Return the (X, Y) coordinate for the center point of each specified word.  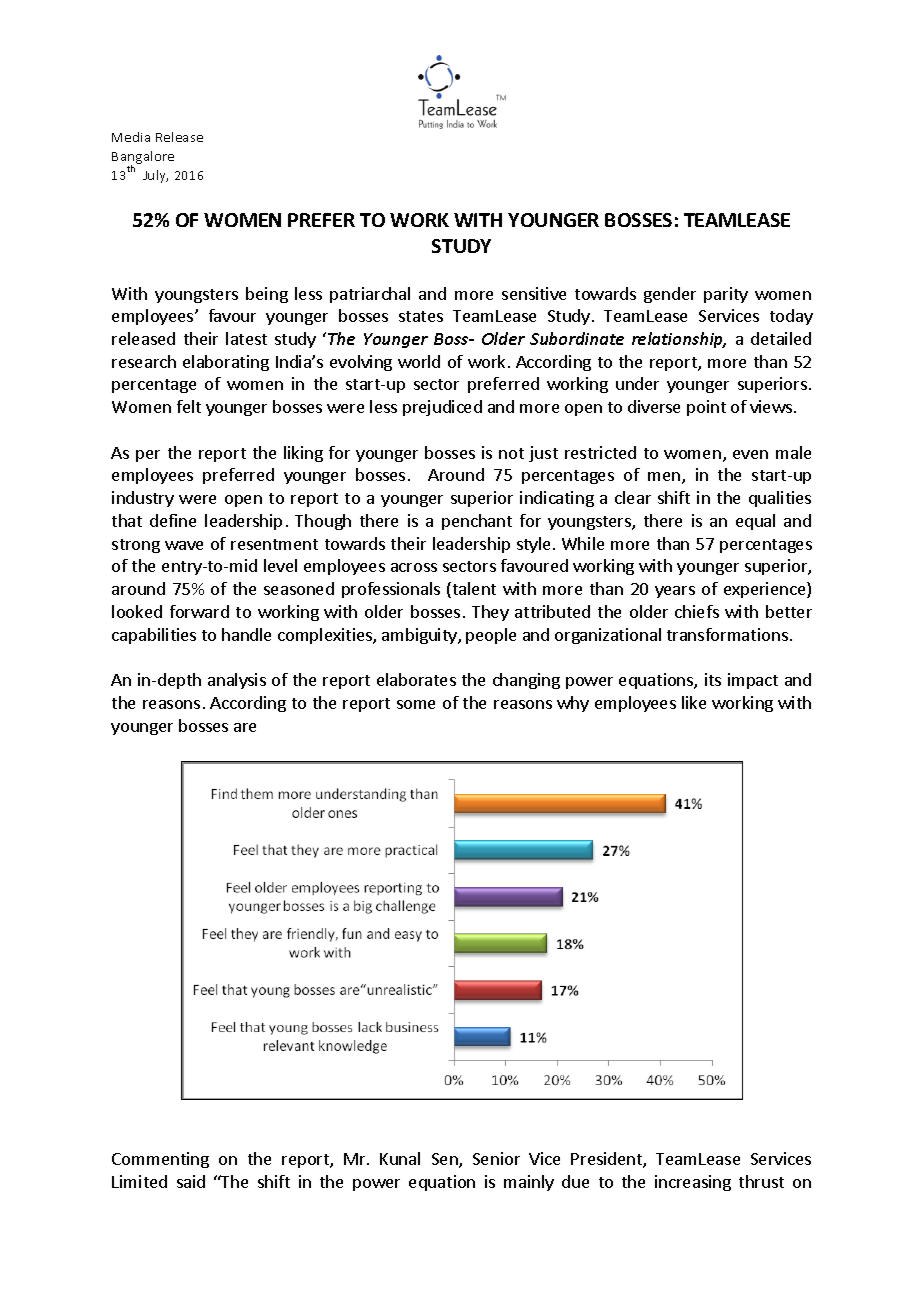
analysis (237, 681)
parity (726, 295)
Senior (496, 1158)
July (155, 176)
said (191, 1181)
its (713, 679)
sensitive (534, 293)
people (491, 636)
